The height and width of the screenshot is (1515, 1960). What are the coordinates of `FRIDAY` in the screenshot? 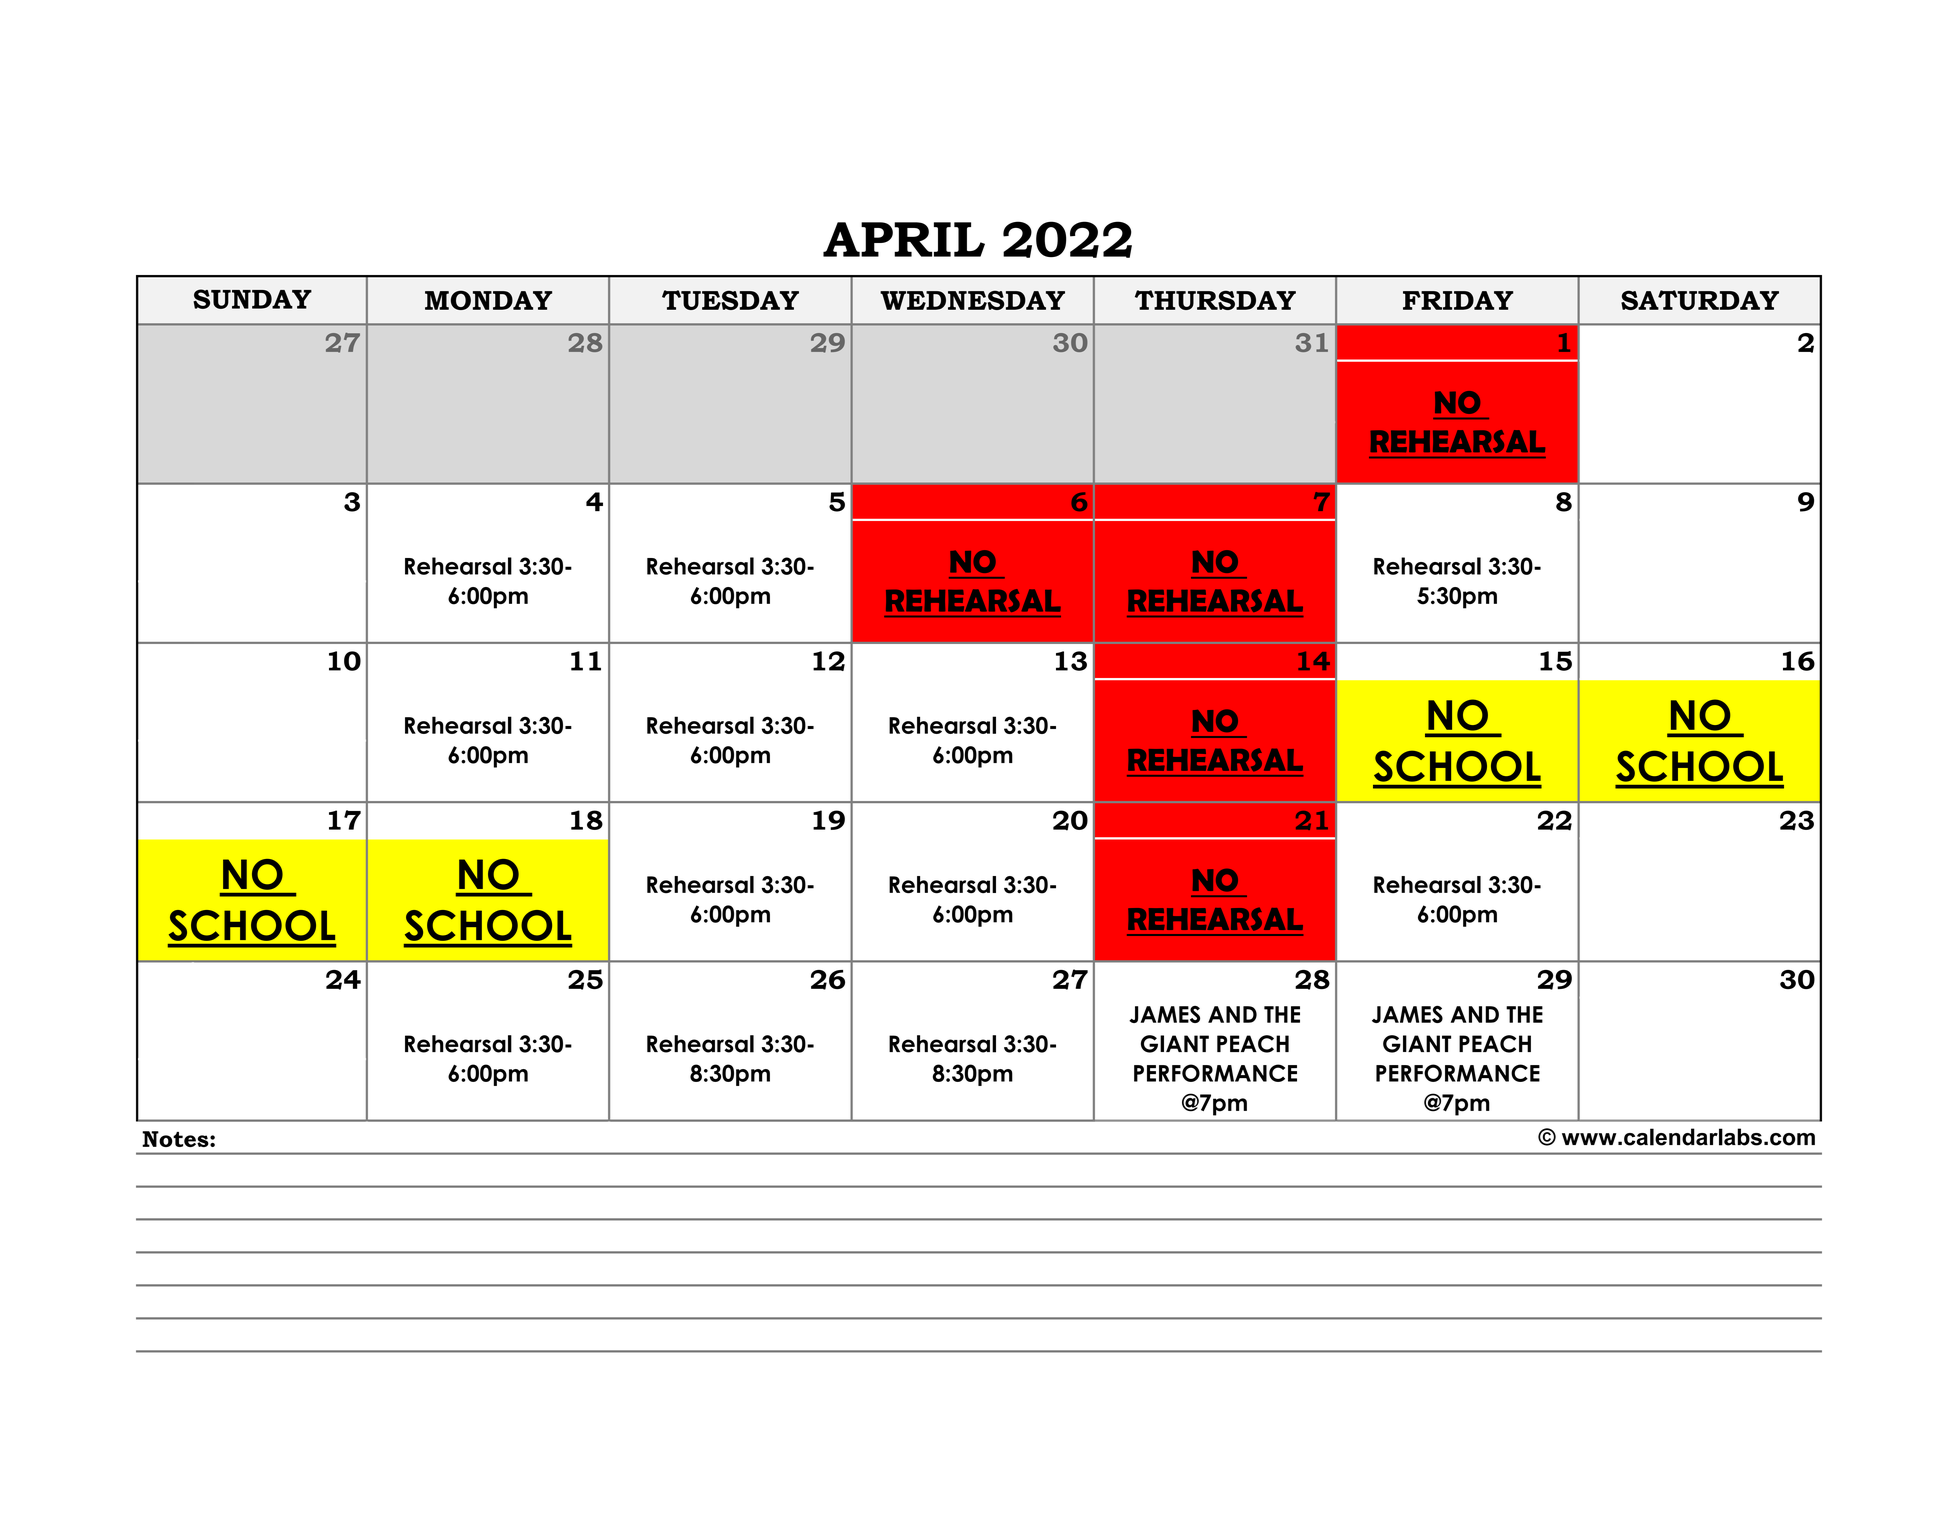 It's located at (1458, 300).
